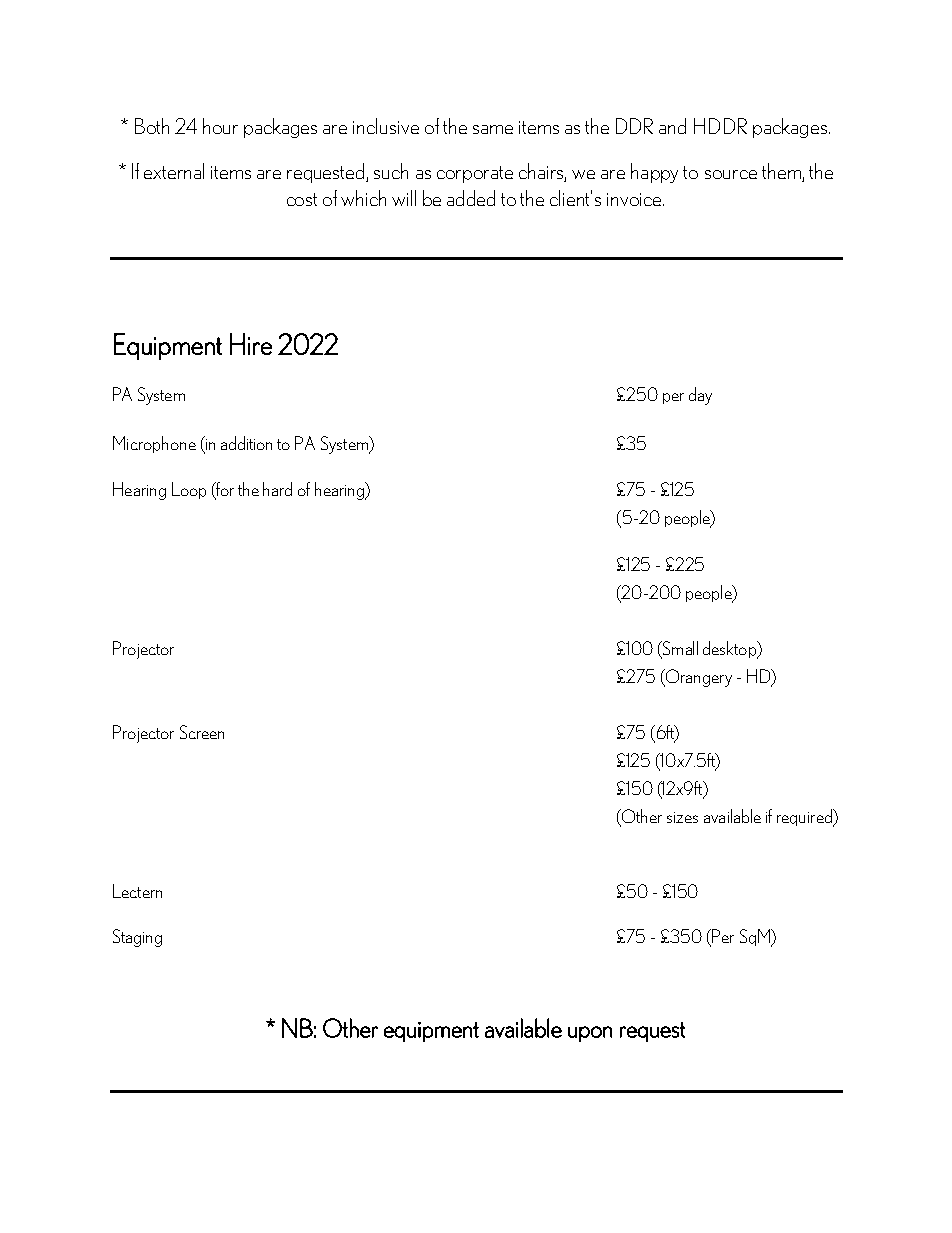  What do you see at coordinates (679, 649) in the page?
I see `Small` at bounding box center [679, 649].
